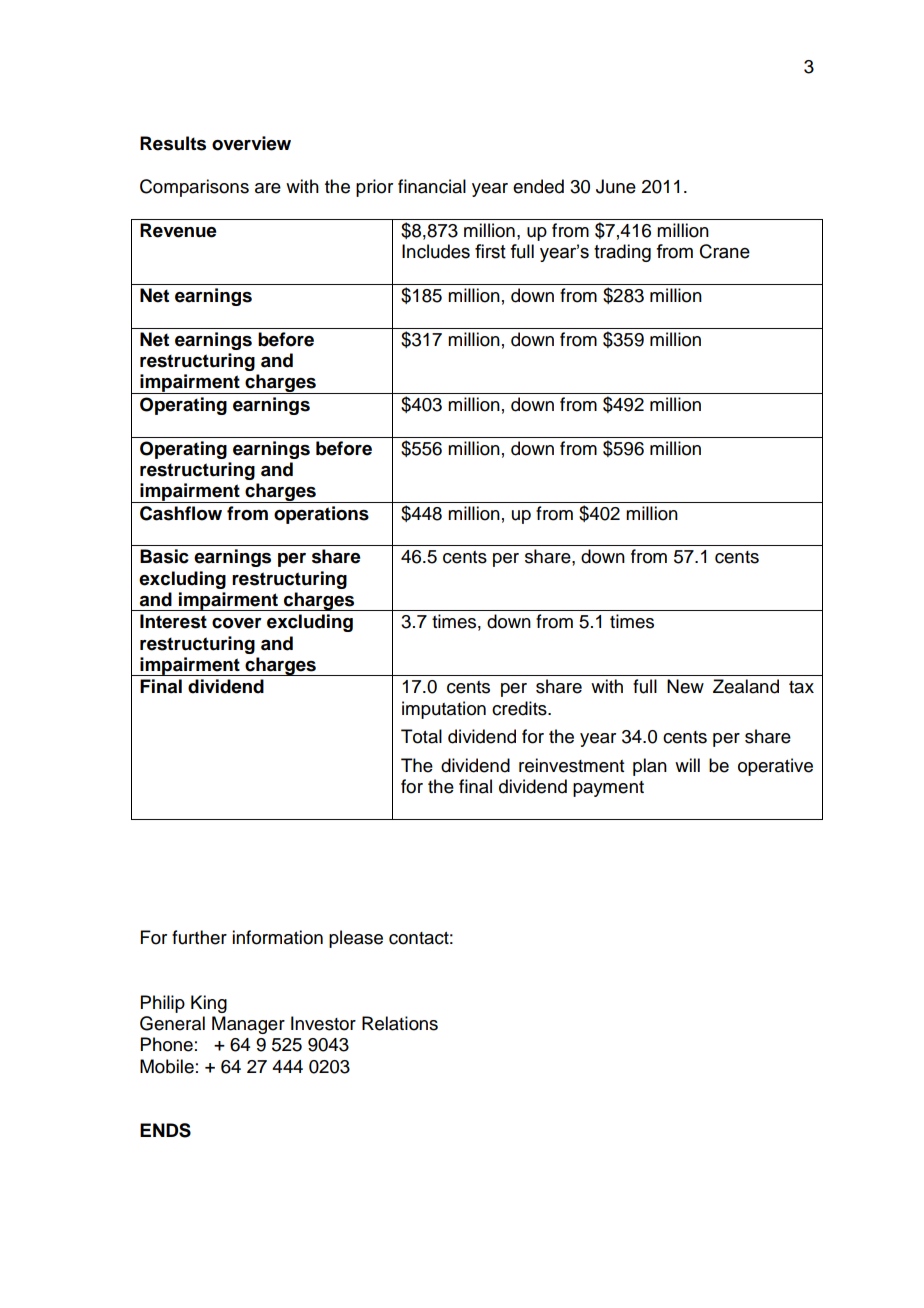 The image size is (924, 1308). What do you see at coordinates (622, 253) in the document?
I see `trading` at bounding box center [622, 253].
